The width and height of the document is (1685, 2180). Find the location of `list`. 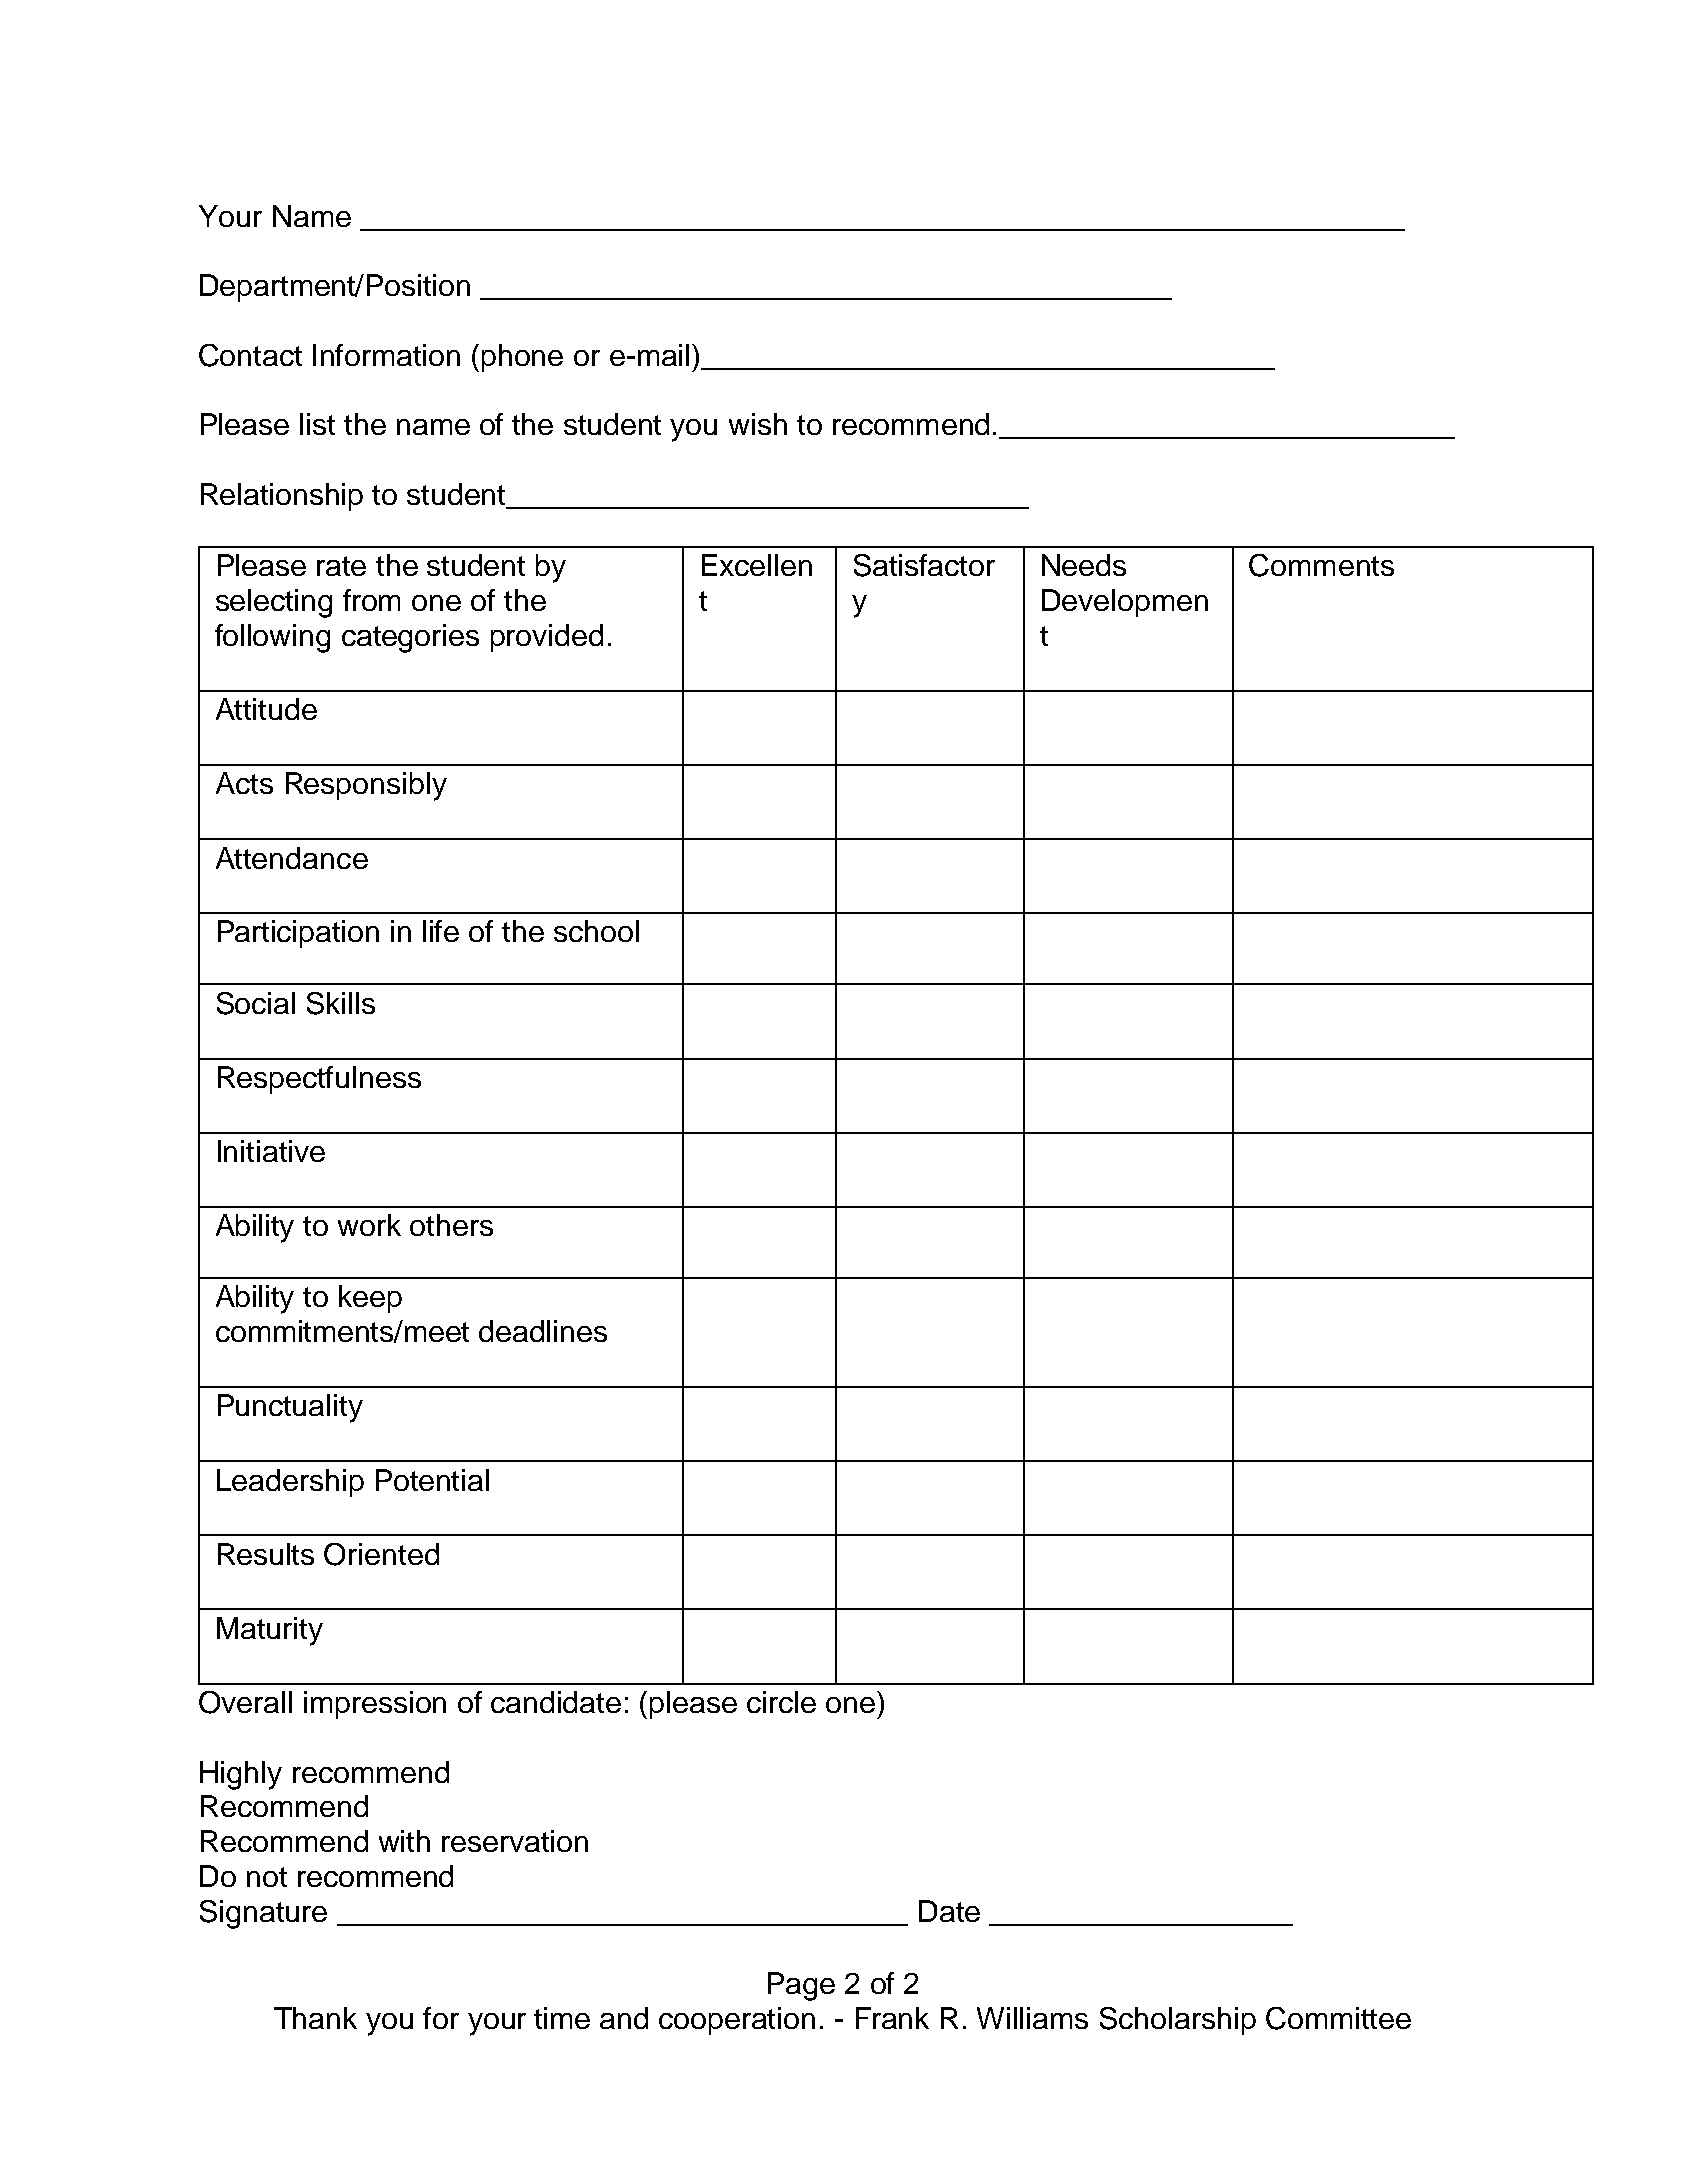

list is located at coordinates (317, 424).
